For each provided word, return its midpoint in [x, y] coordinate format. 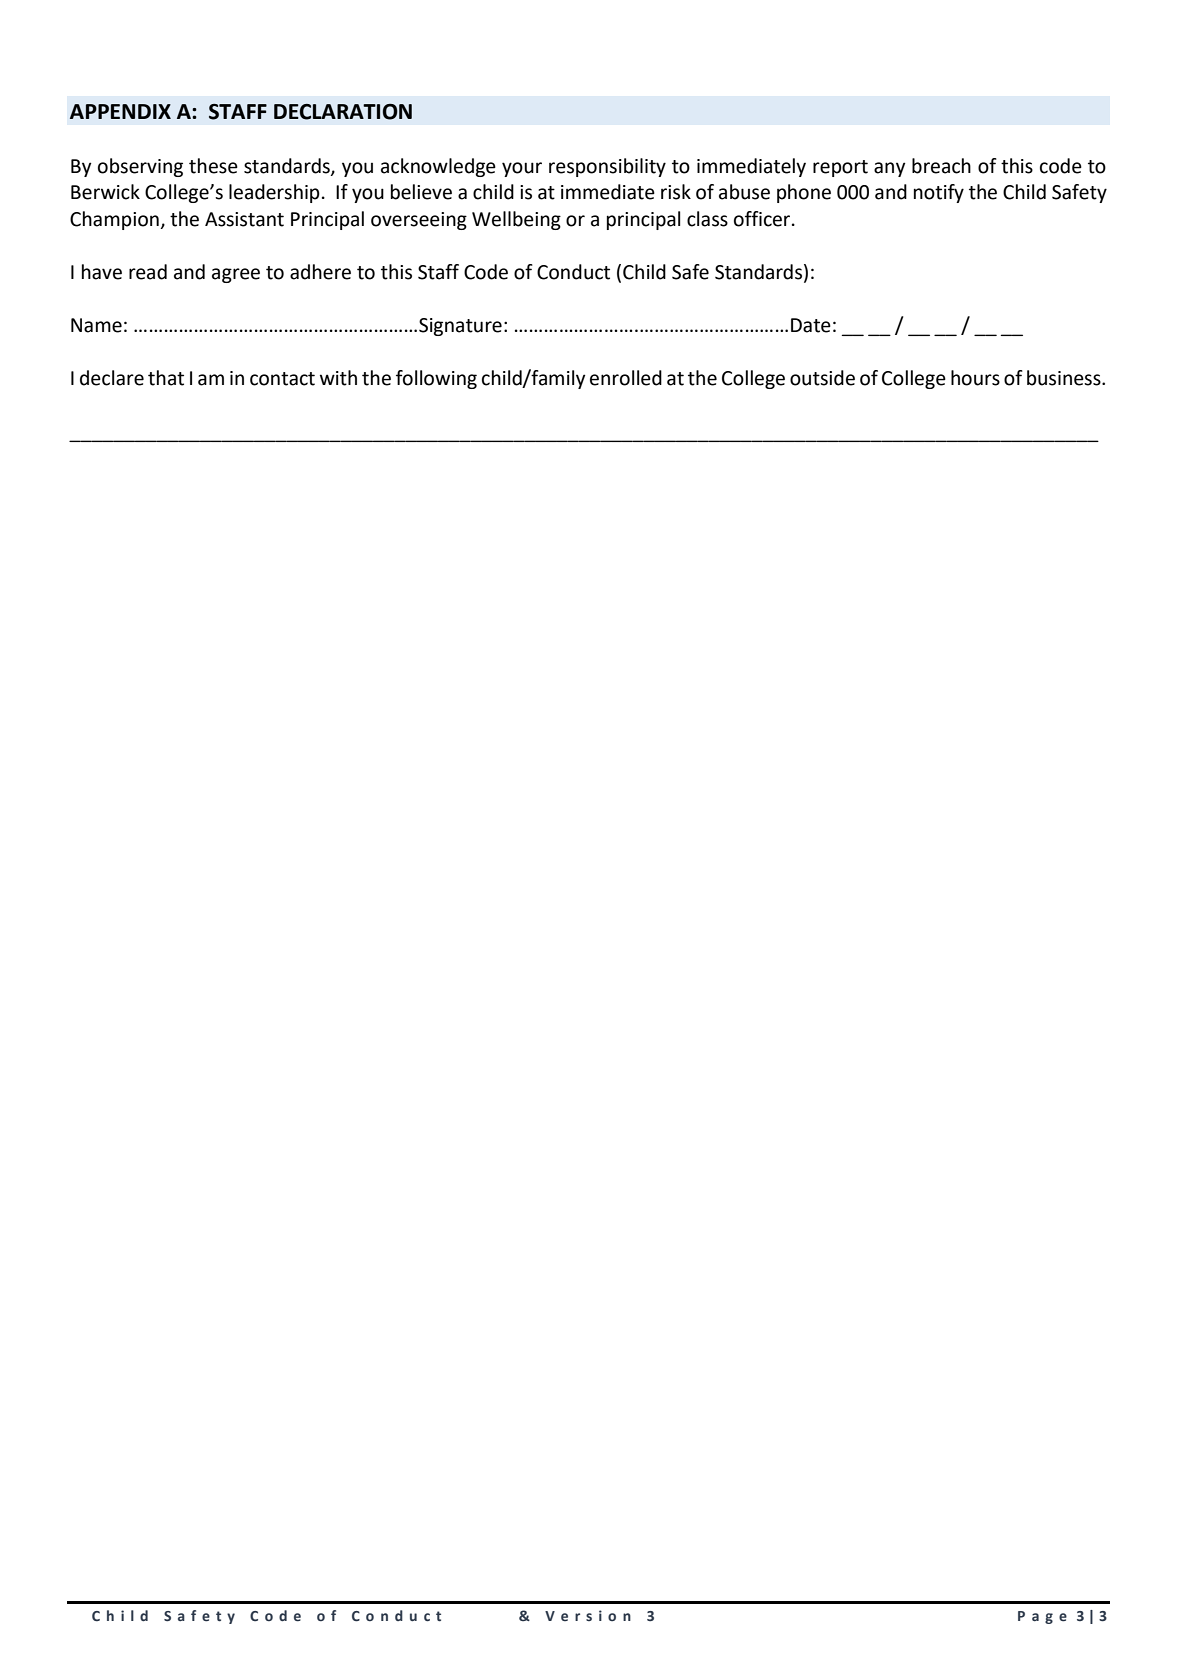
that [166, 378]
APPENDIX [120, 111]
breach [941, 166]
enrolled [626, 378]
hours [975, 378]
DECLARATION [343, 112]
